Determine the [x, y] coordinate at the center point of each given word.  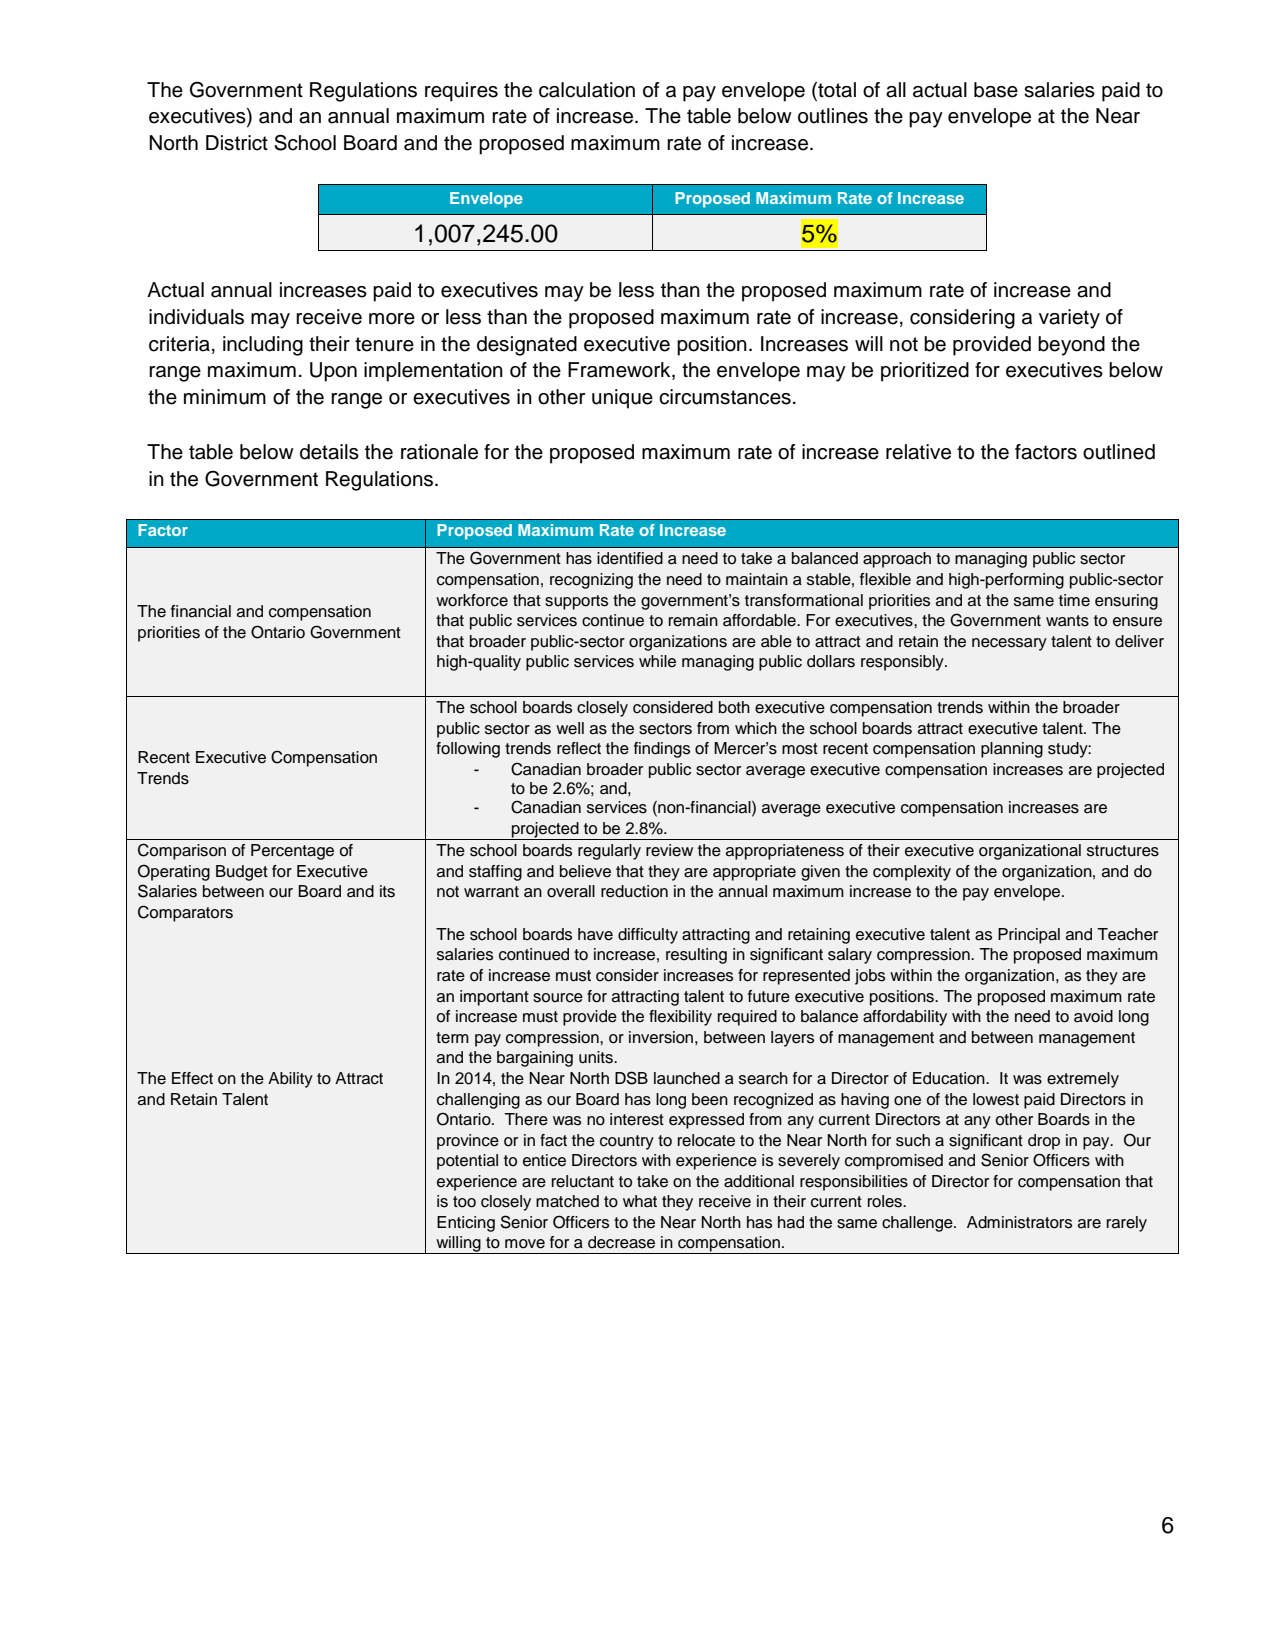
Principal [1029, 936]
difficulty [648, 936]
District [237, 143]
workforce [472, 600]
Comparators [185, 913]
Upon [333, 372]
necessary [1009, 644]
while [657, 661]
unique [622, 399]
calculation [587, 90]
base [996, 90]
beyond [1071, 346]
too [464, 1202]
